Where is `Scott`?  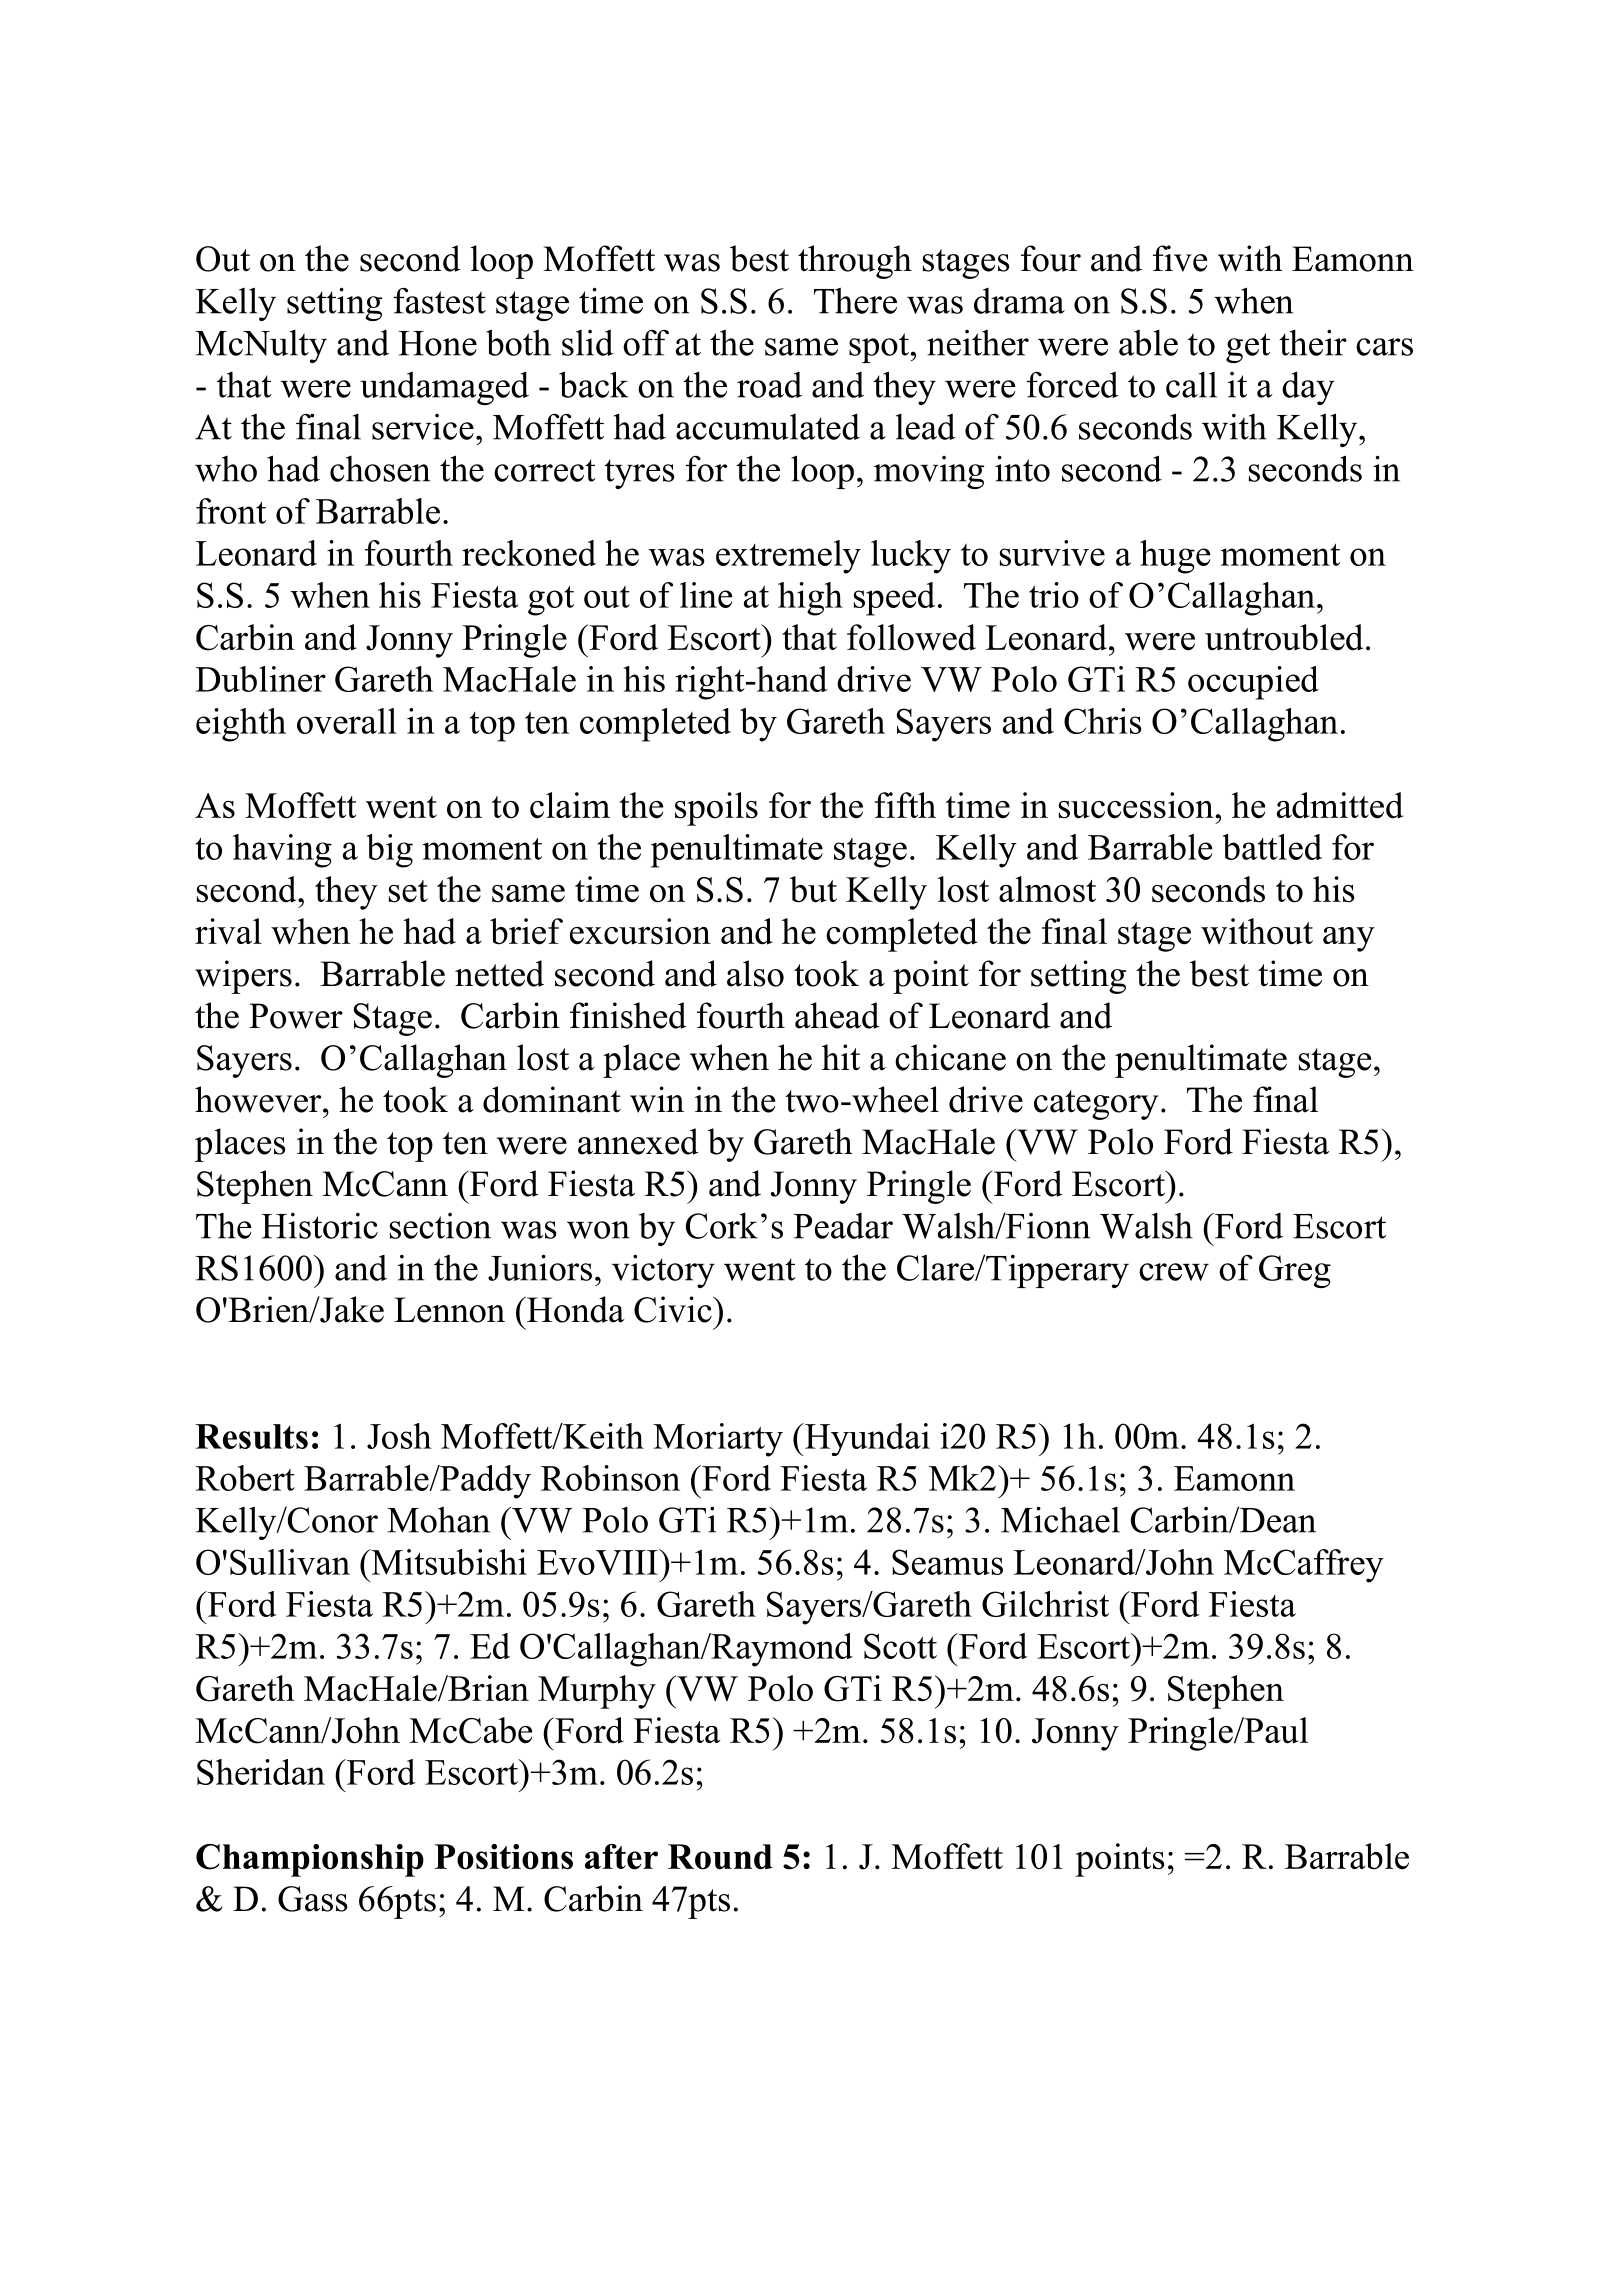 Scott is located at coordinates (900, 1646).
